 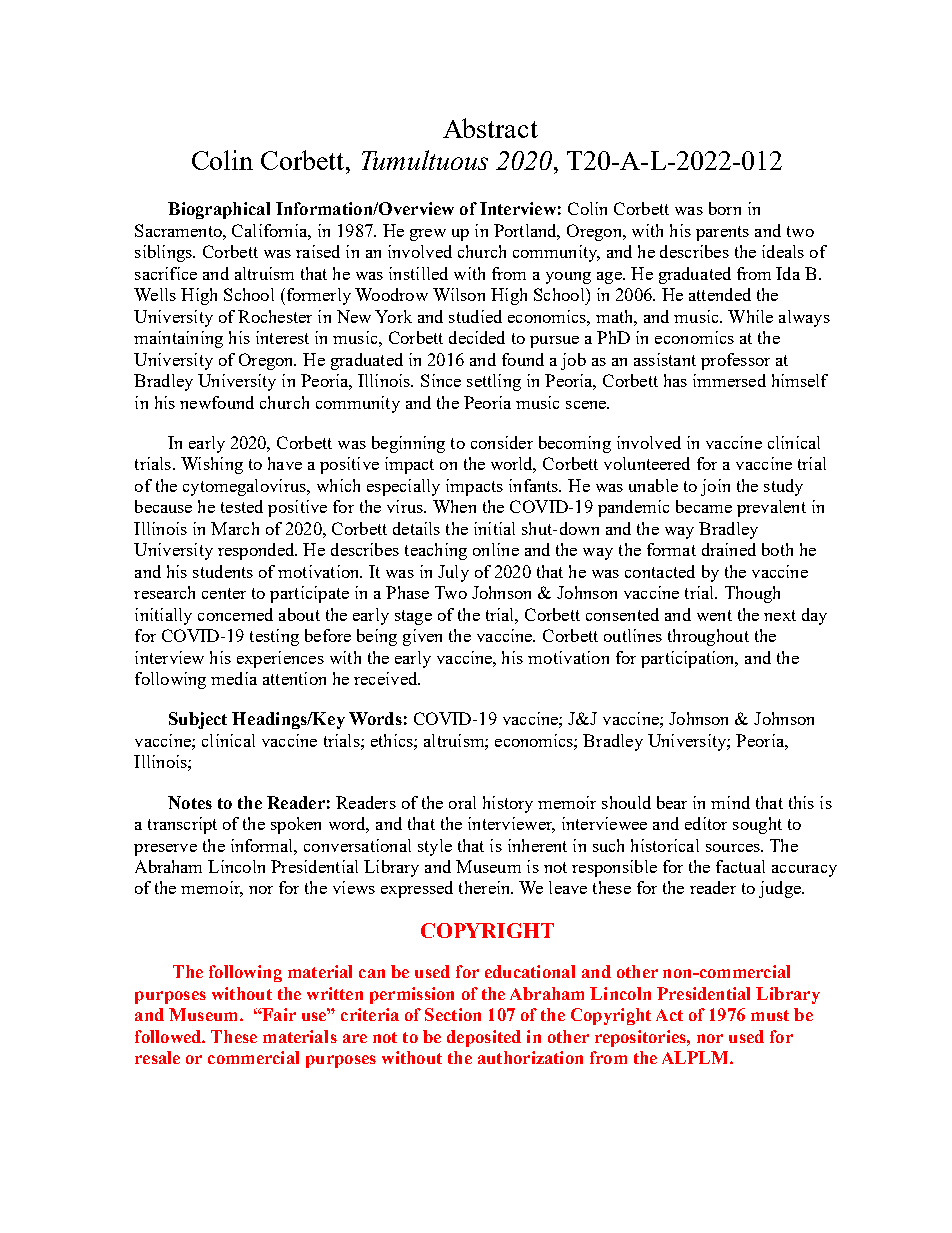 What do you see at coordinates (490, 128) in the image?
I see `Abstract` at bounding box center [490, 128].
